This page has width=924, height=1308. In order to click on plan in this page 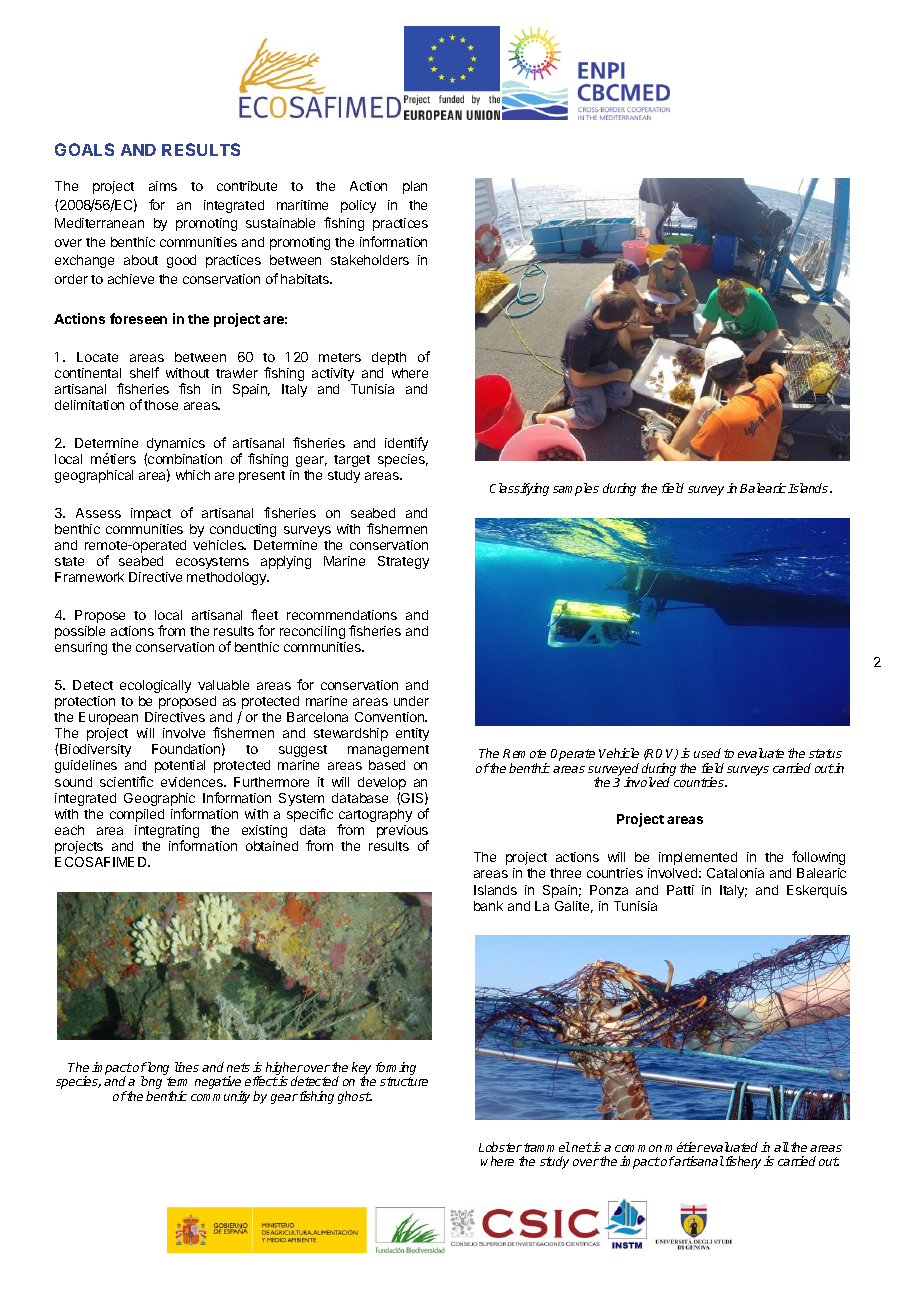, I will do `click(415, 187)`.
